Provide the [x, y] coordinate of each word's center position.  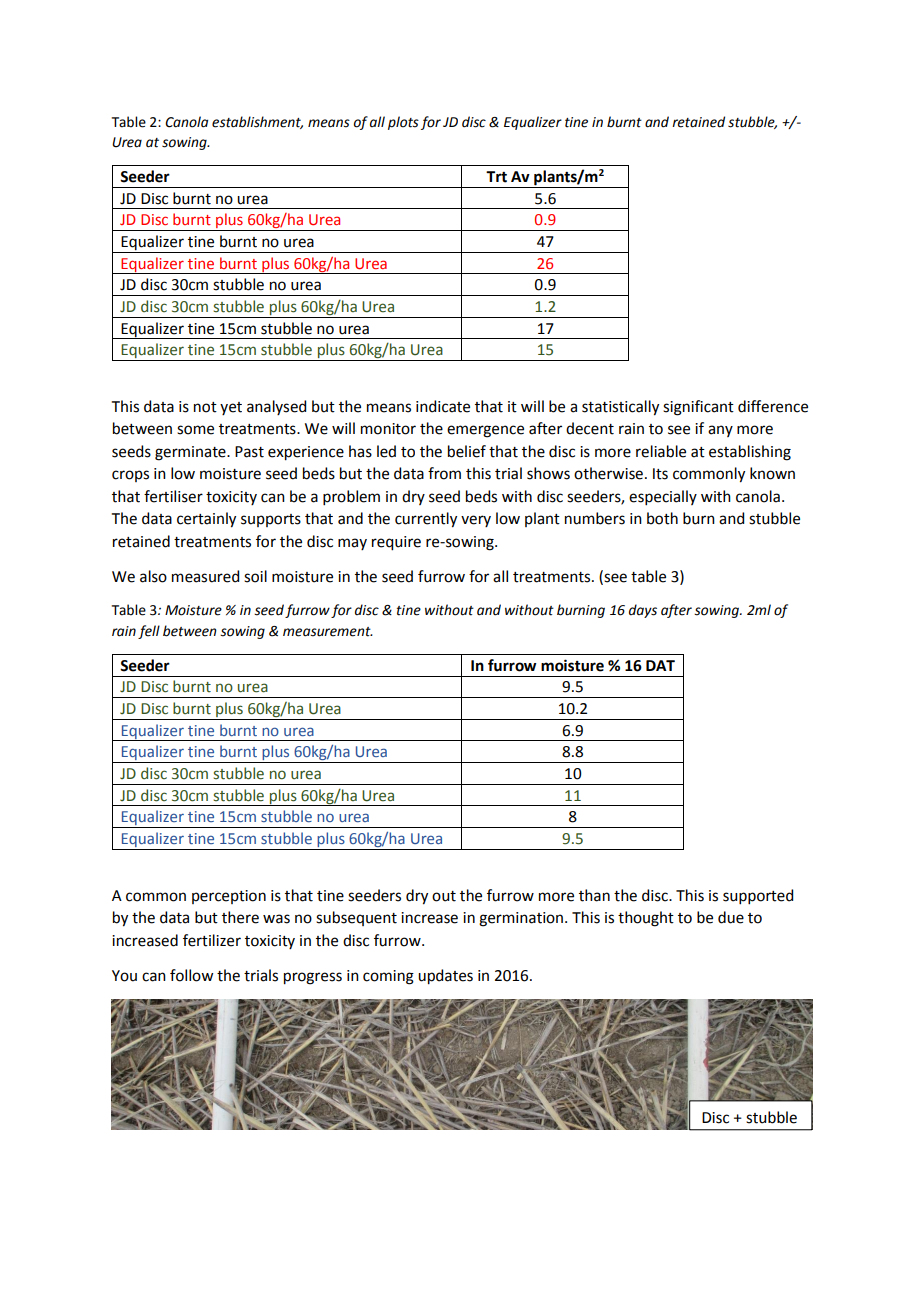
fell [149, 632]
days [643, 611]
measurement [328, 632]
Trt [496, 177]
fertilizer [212, 940]
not [205, 407]
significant [698, 408]
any [720, 431]
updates [445, 977]
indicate [443, 406]
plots [403, 123]
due [731, 917]
